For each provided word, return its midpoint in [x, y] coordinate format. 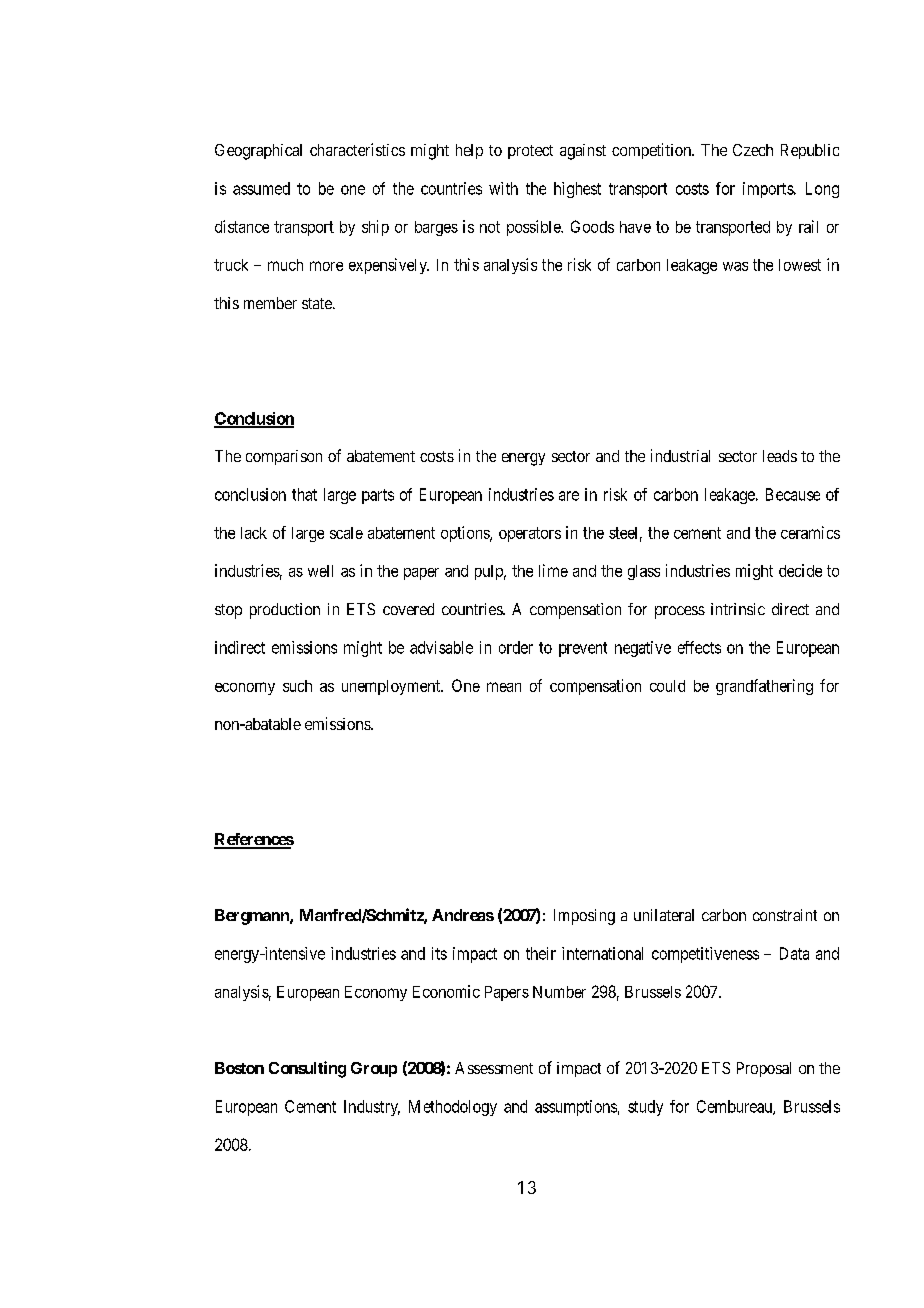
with [503, 188]
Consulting [307, 1069]
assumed [261, 188]
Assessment [494, 1068]
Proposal [764, 1069]
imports [769, 190]
